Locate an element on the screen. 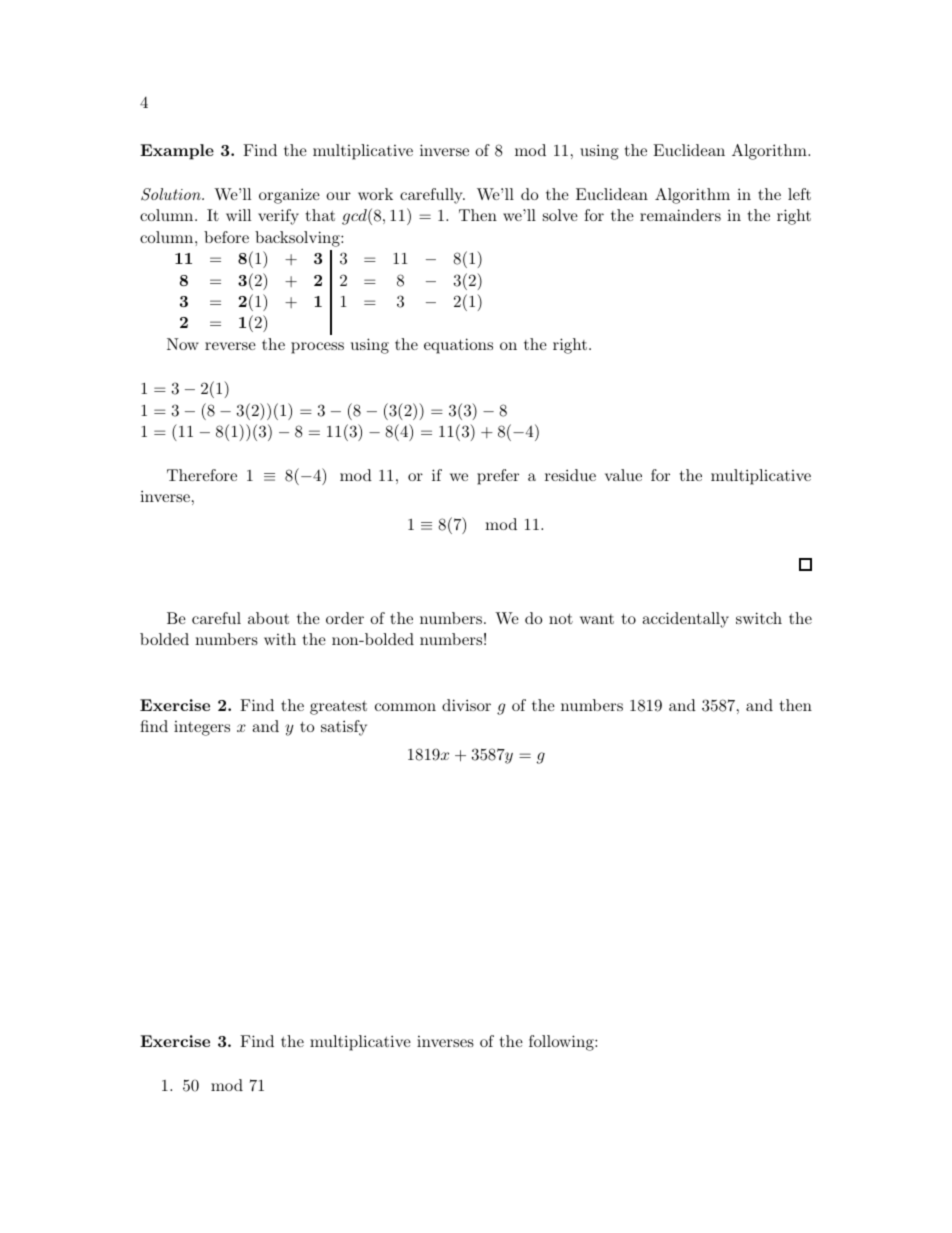  following is located at coordinates (562, 1043).
